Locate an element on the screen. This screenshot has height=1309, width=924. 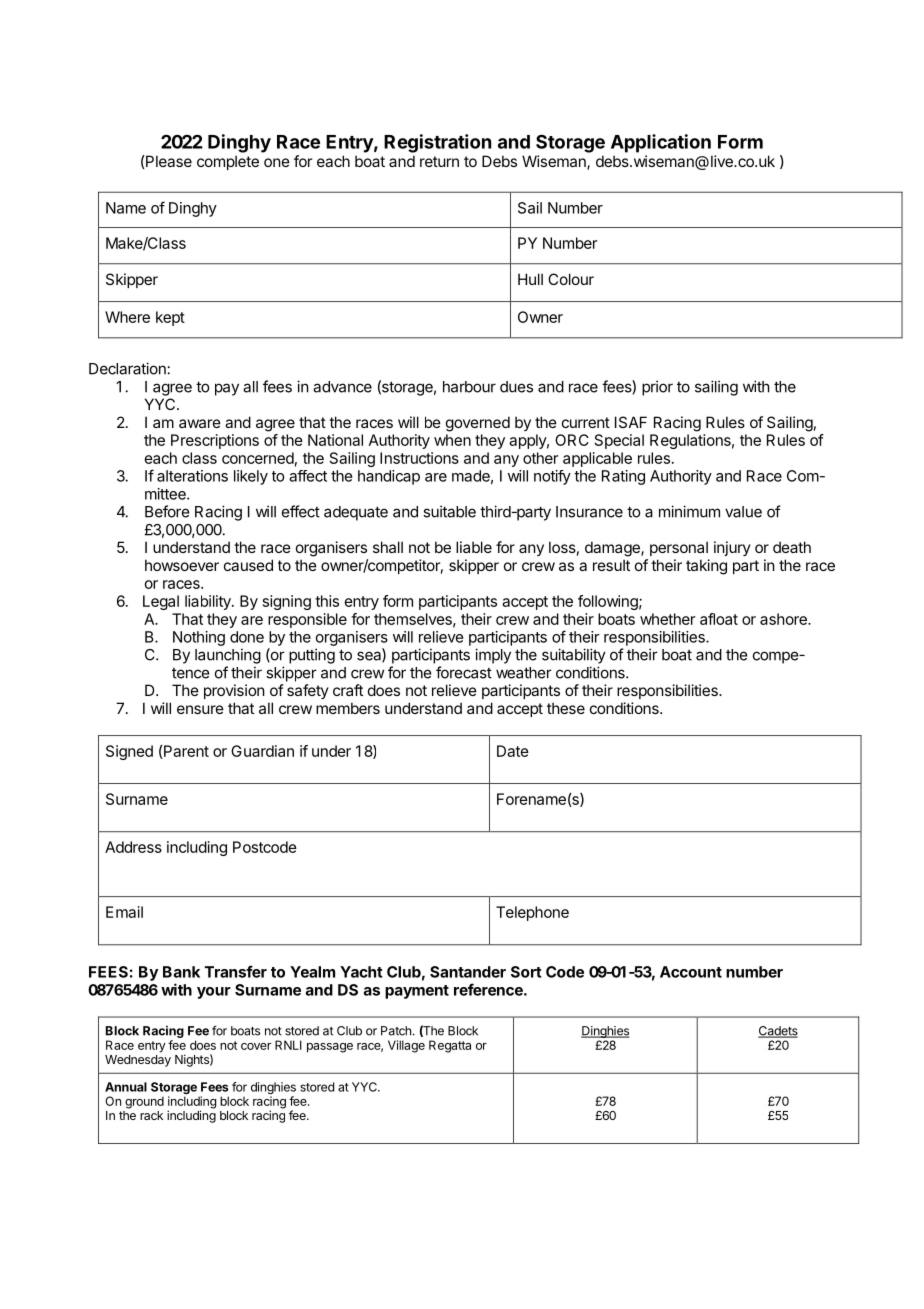
ground is located at coordinates (144, 1102).
